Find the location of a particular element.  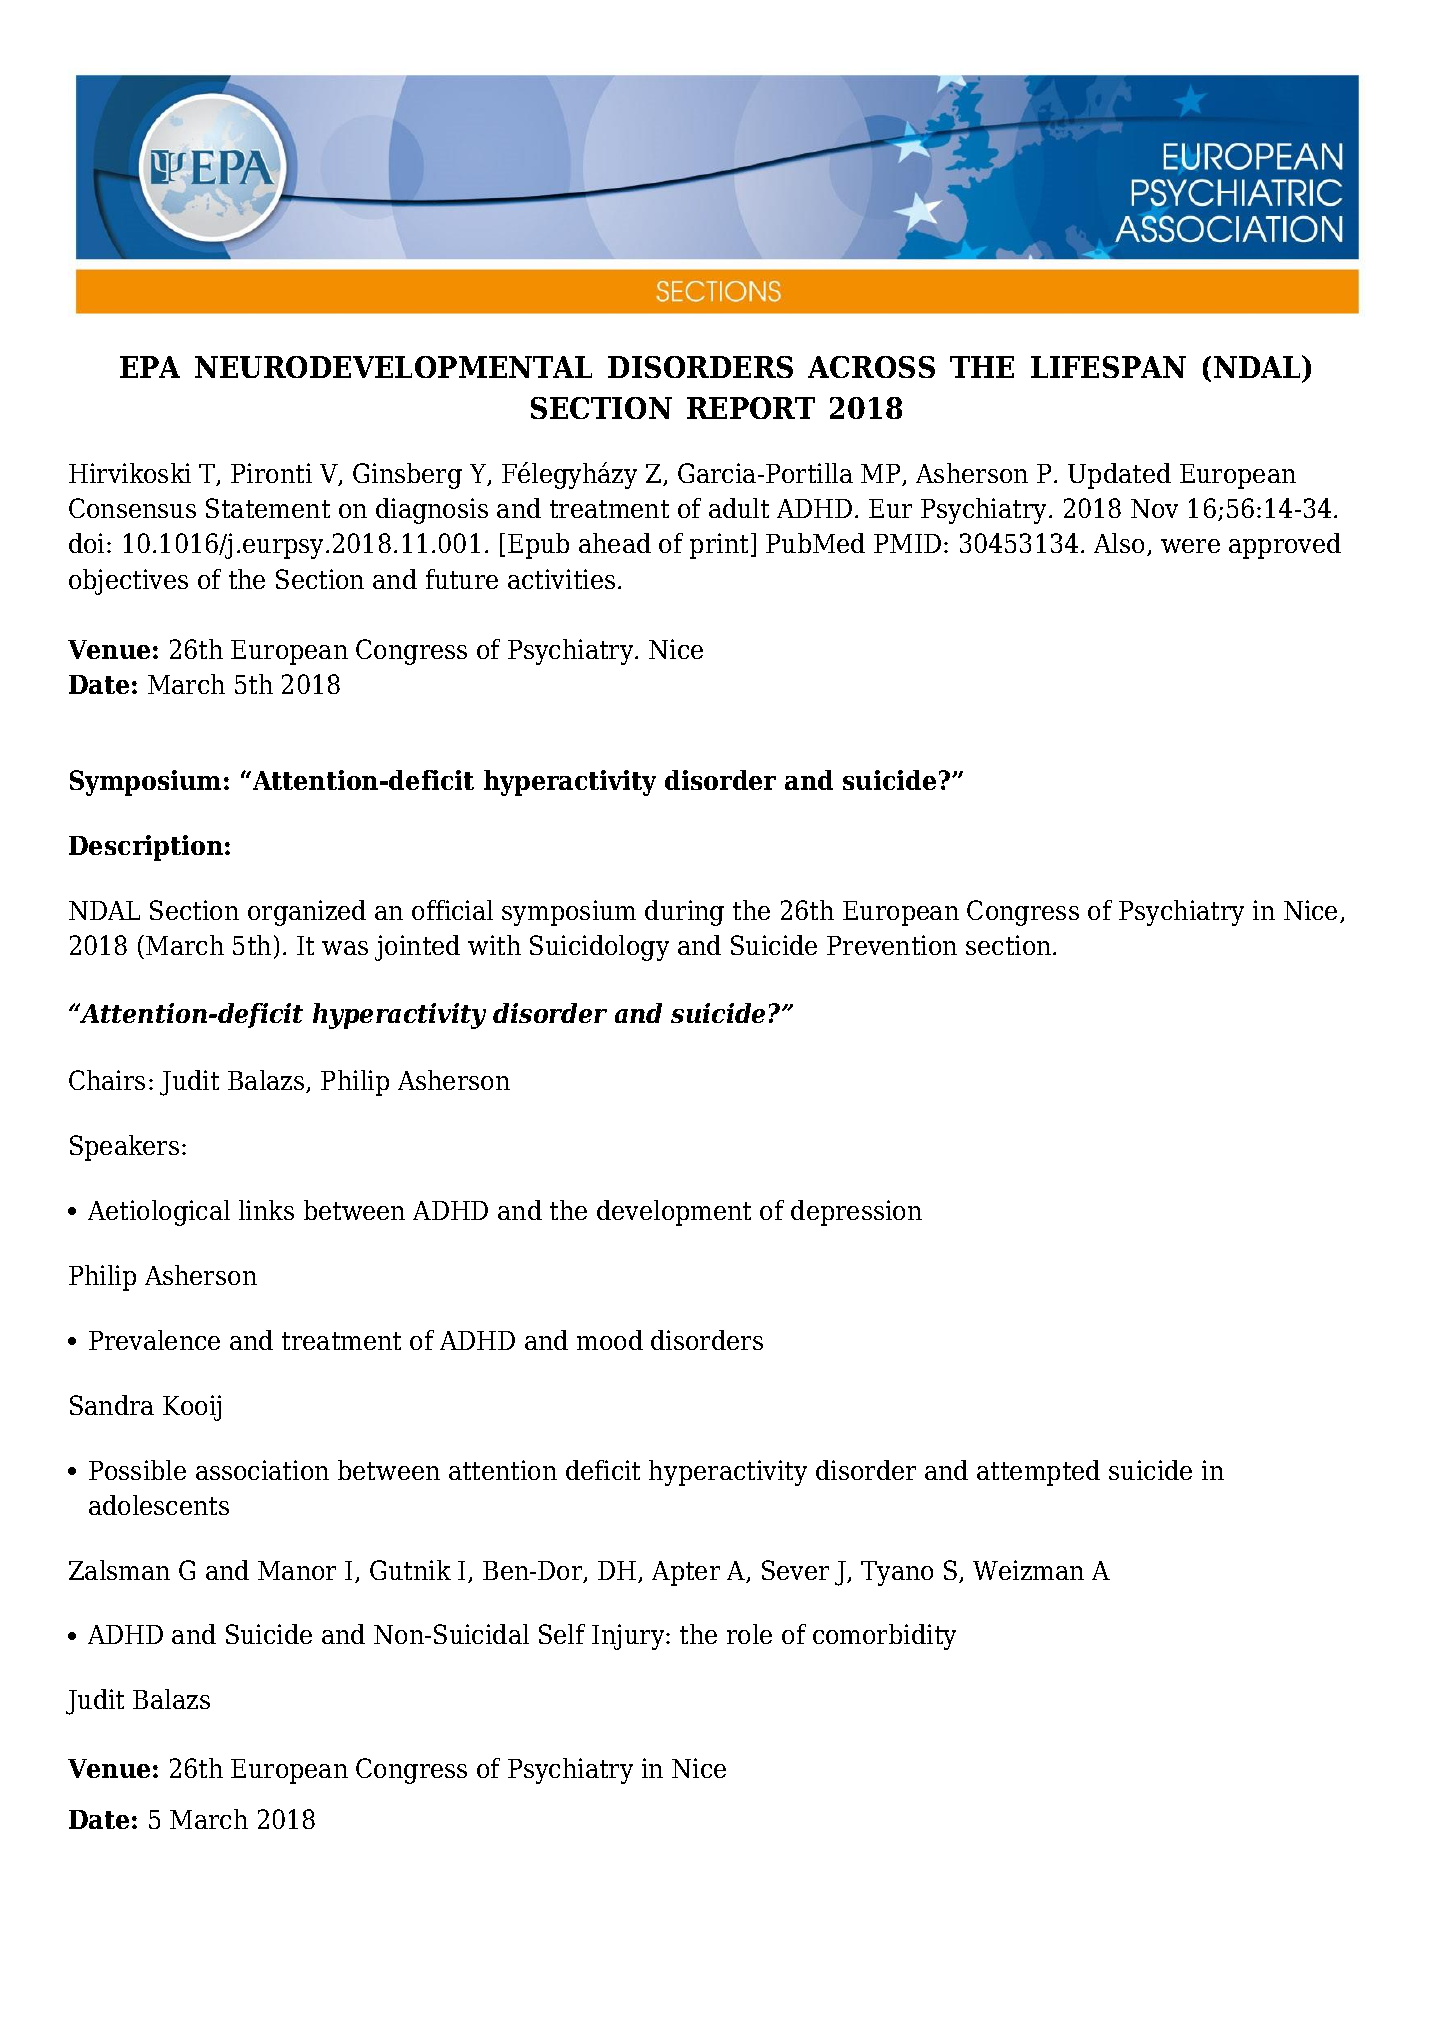

REPORT is located at coordinates (751, 408).
